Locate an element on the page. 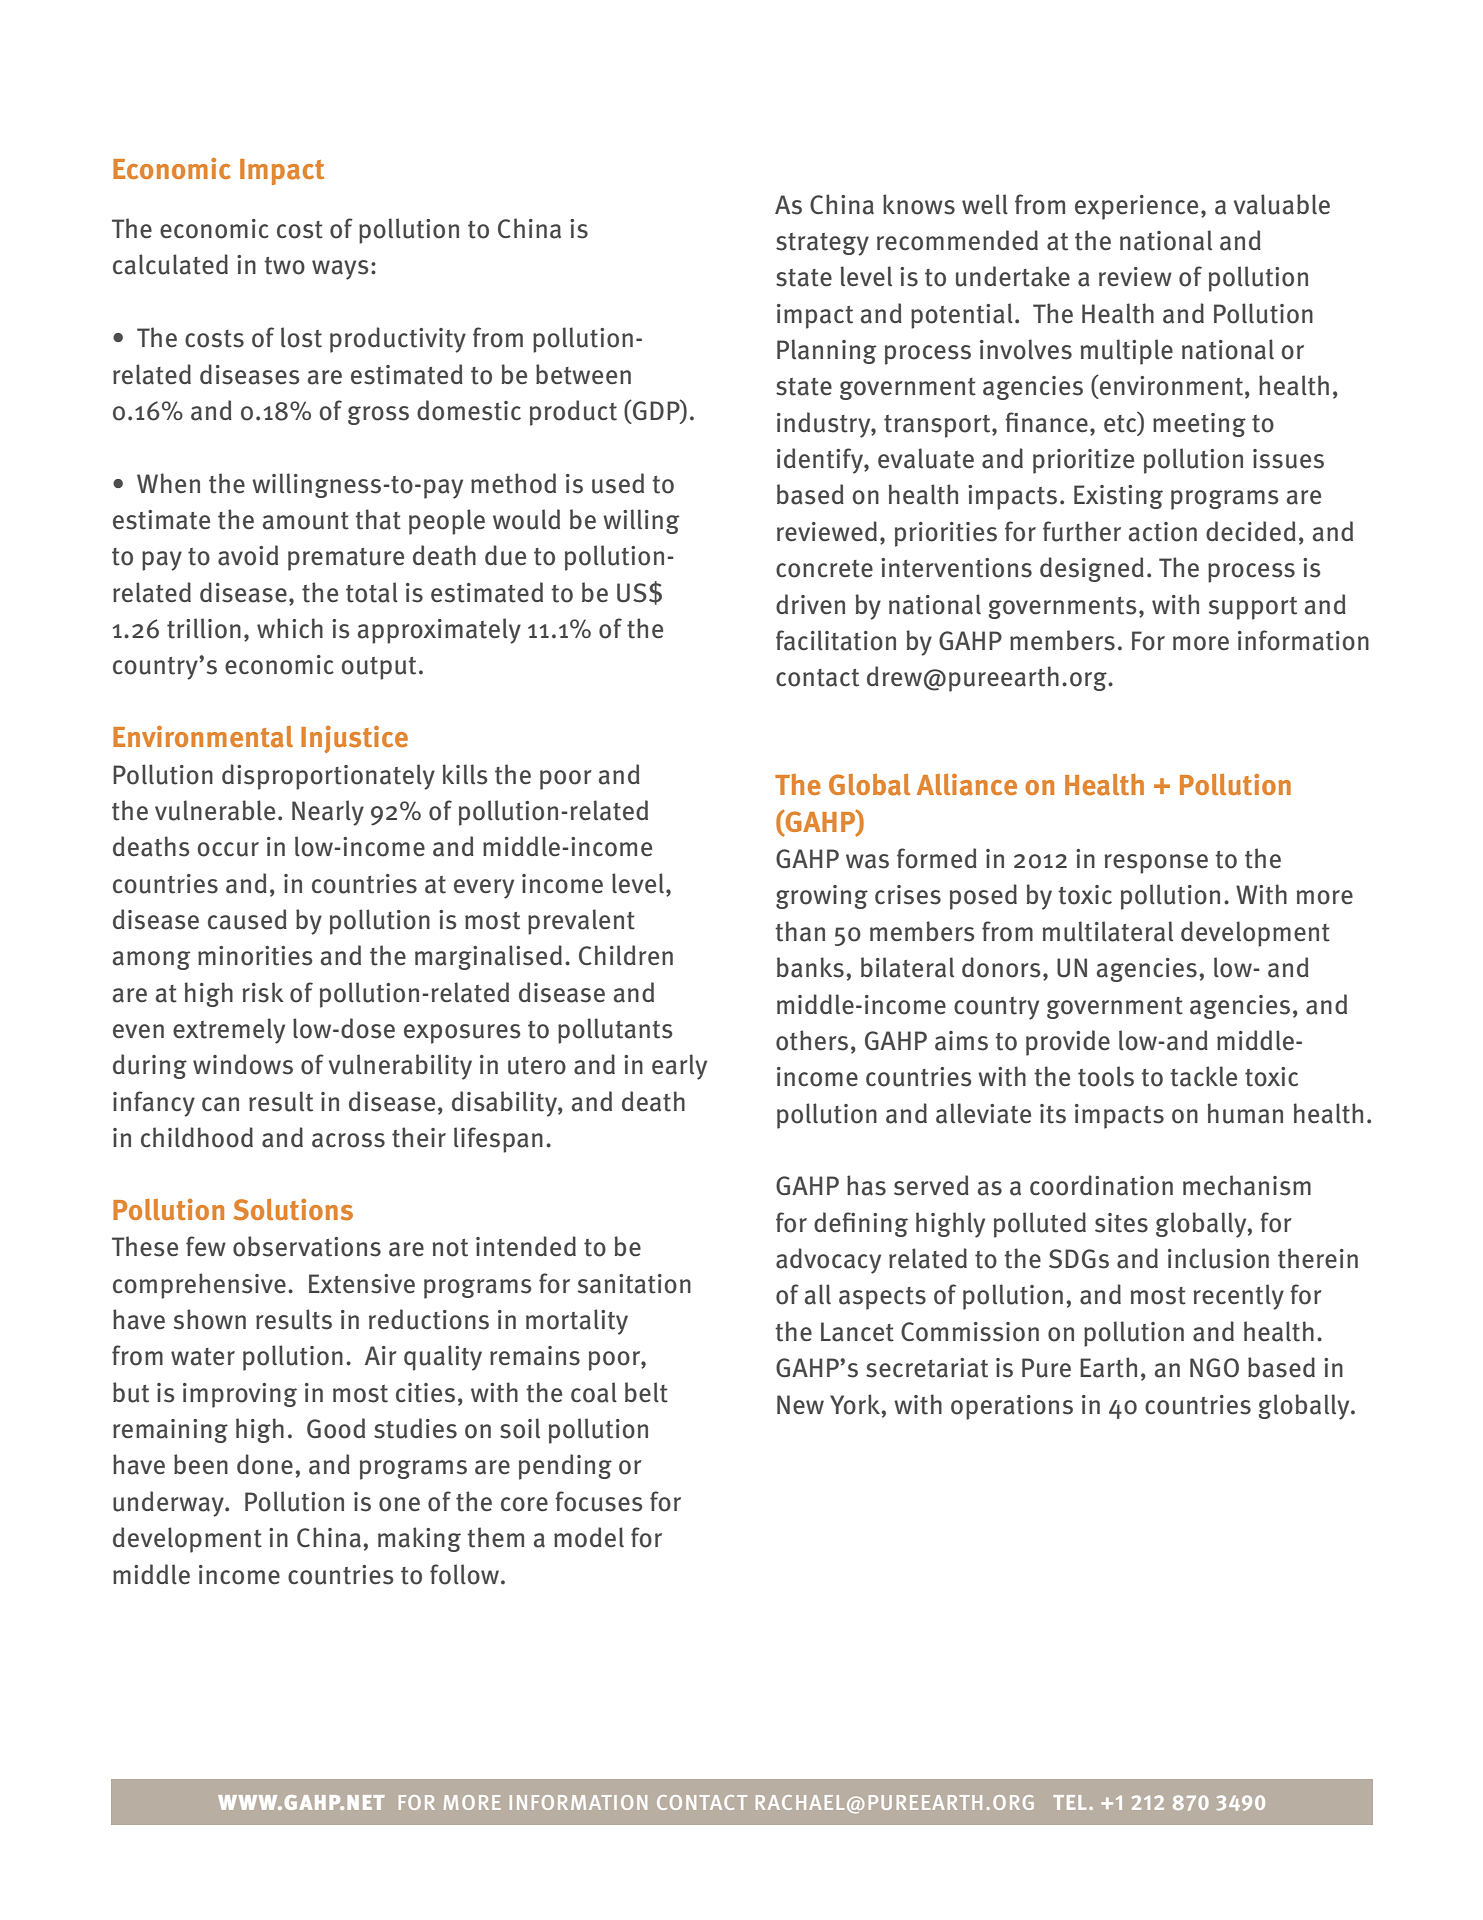 This page has width=1483, height=1920. two is located at coordinates (284, 266).
